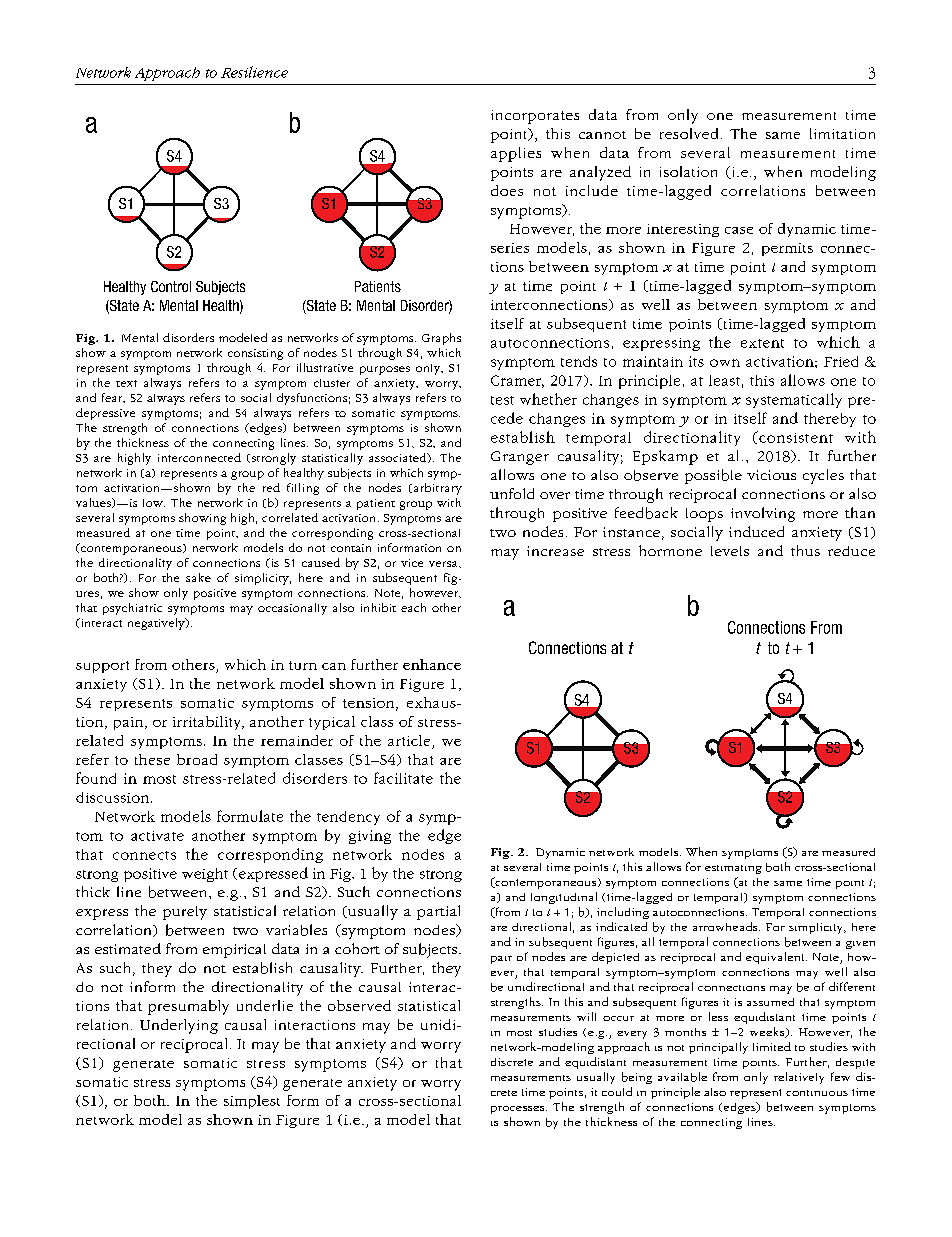 This screenshot has height=1237, width=952. Describe the element at coordinates (438, 912) in the screenshot. I see `partial` at that location.
